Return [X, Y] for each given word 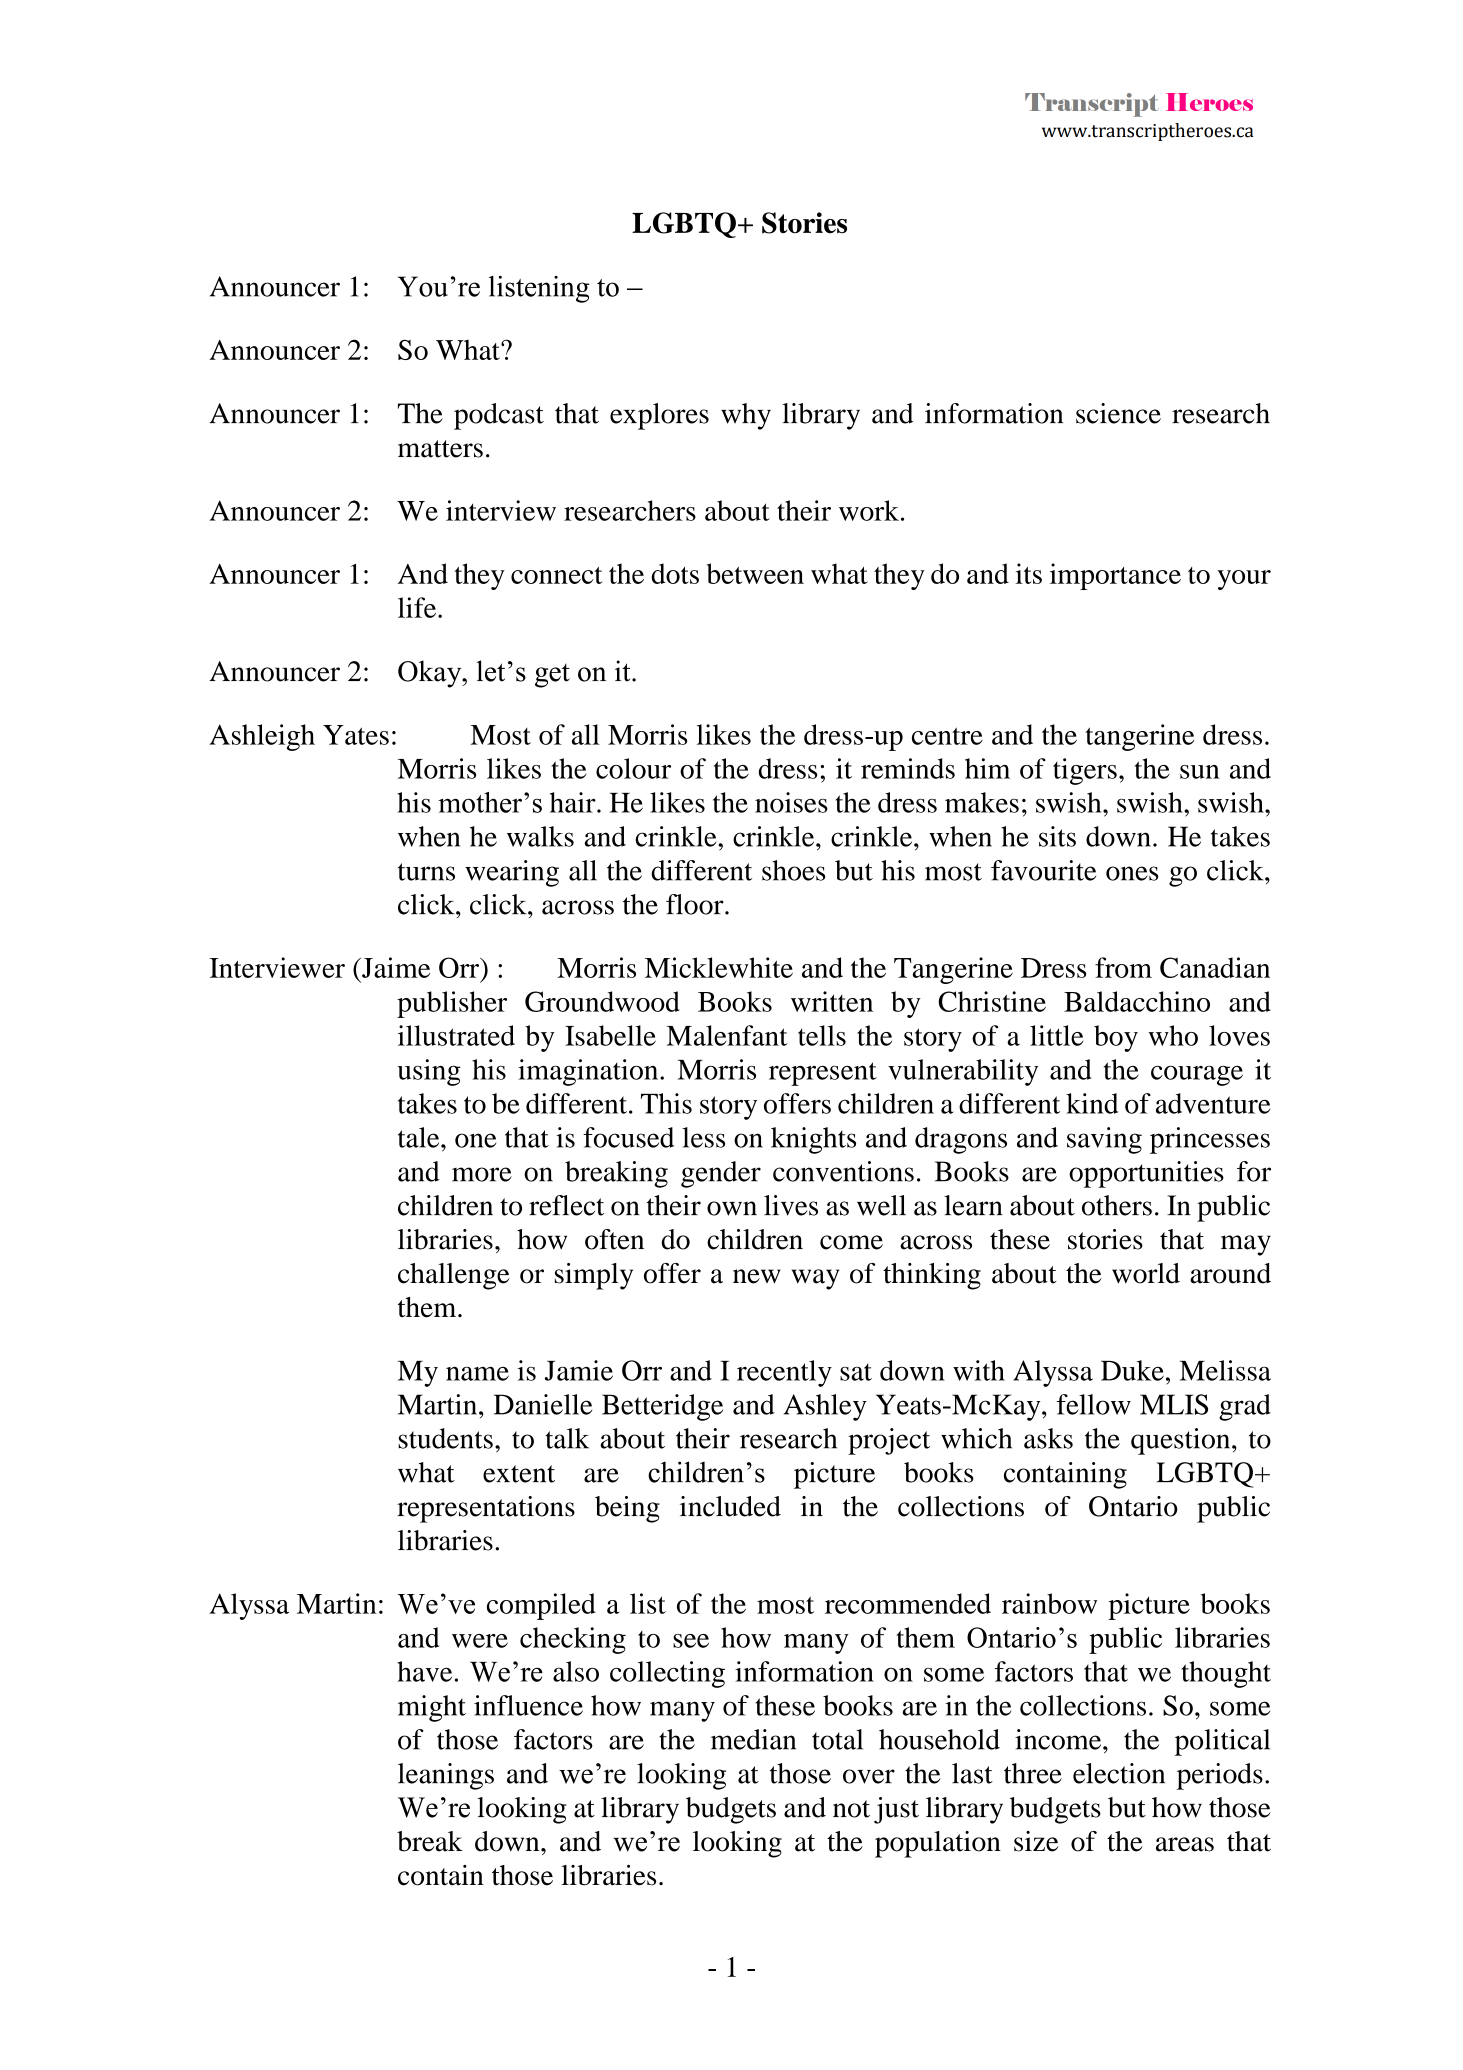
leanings [446, 1776]
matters [440, 449]
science [1118, 413]
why [746, 416]
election [1119, 1773]
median [753, 1739]
